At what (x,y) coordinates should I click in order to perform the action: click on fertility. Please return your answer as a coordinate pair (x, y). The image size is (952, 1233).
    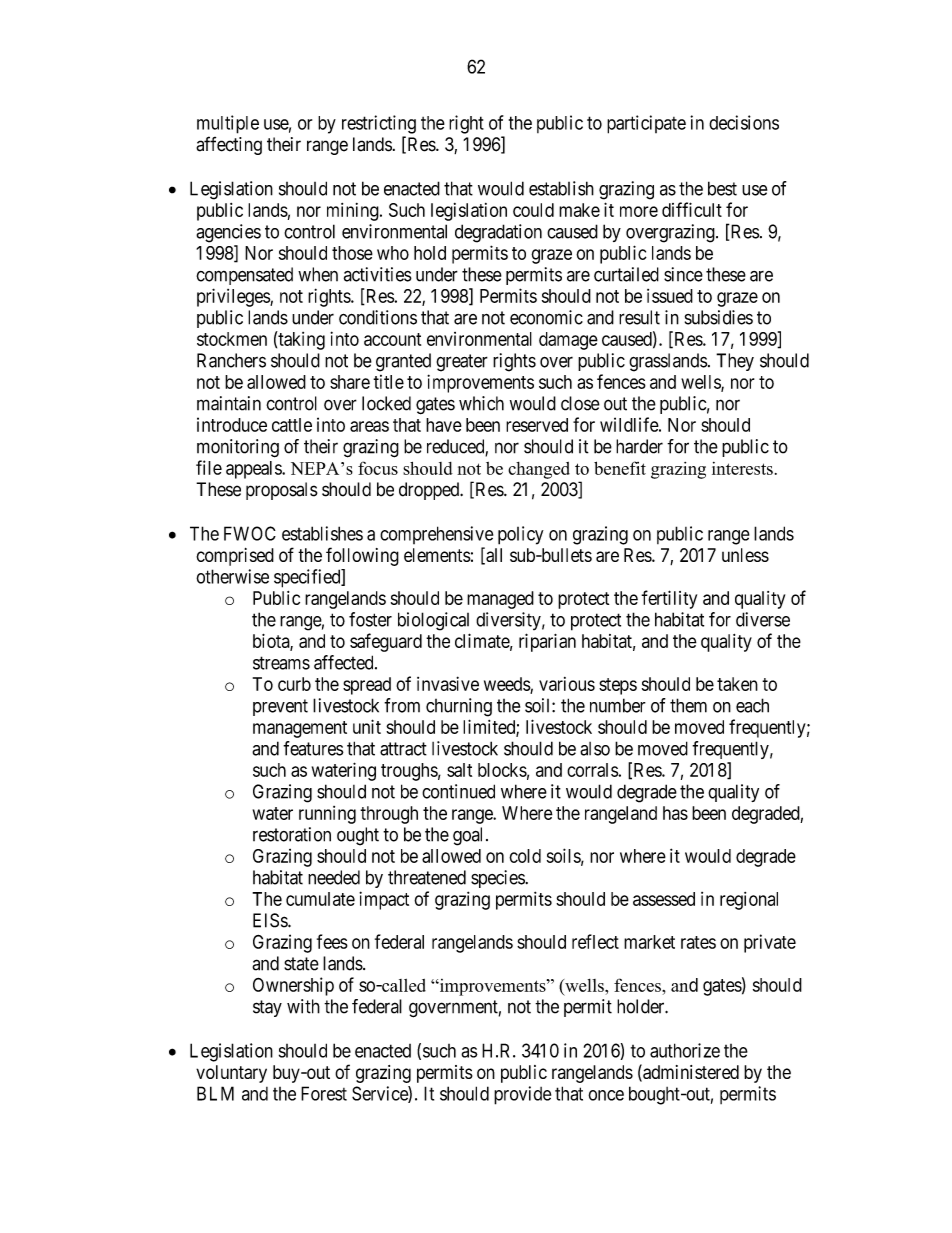
    Looking at the image, I should click on (669, 599).
